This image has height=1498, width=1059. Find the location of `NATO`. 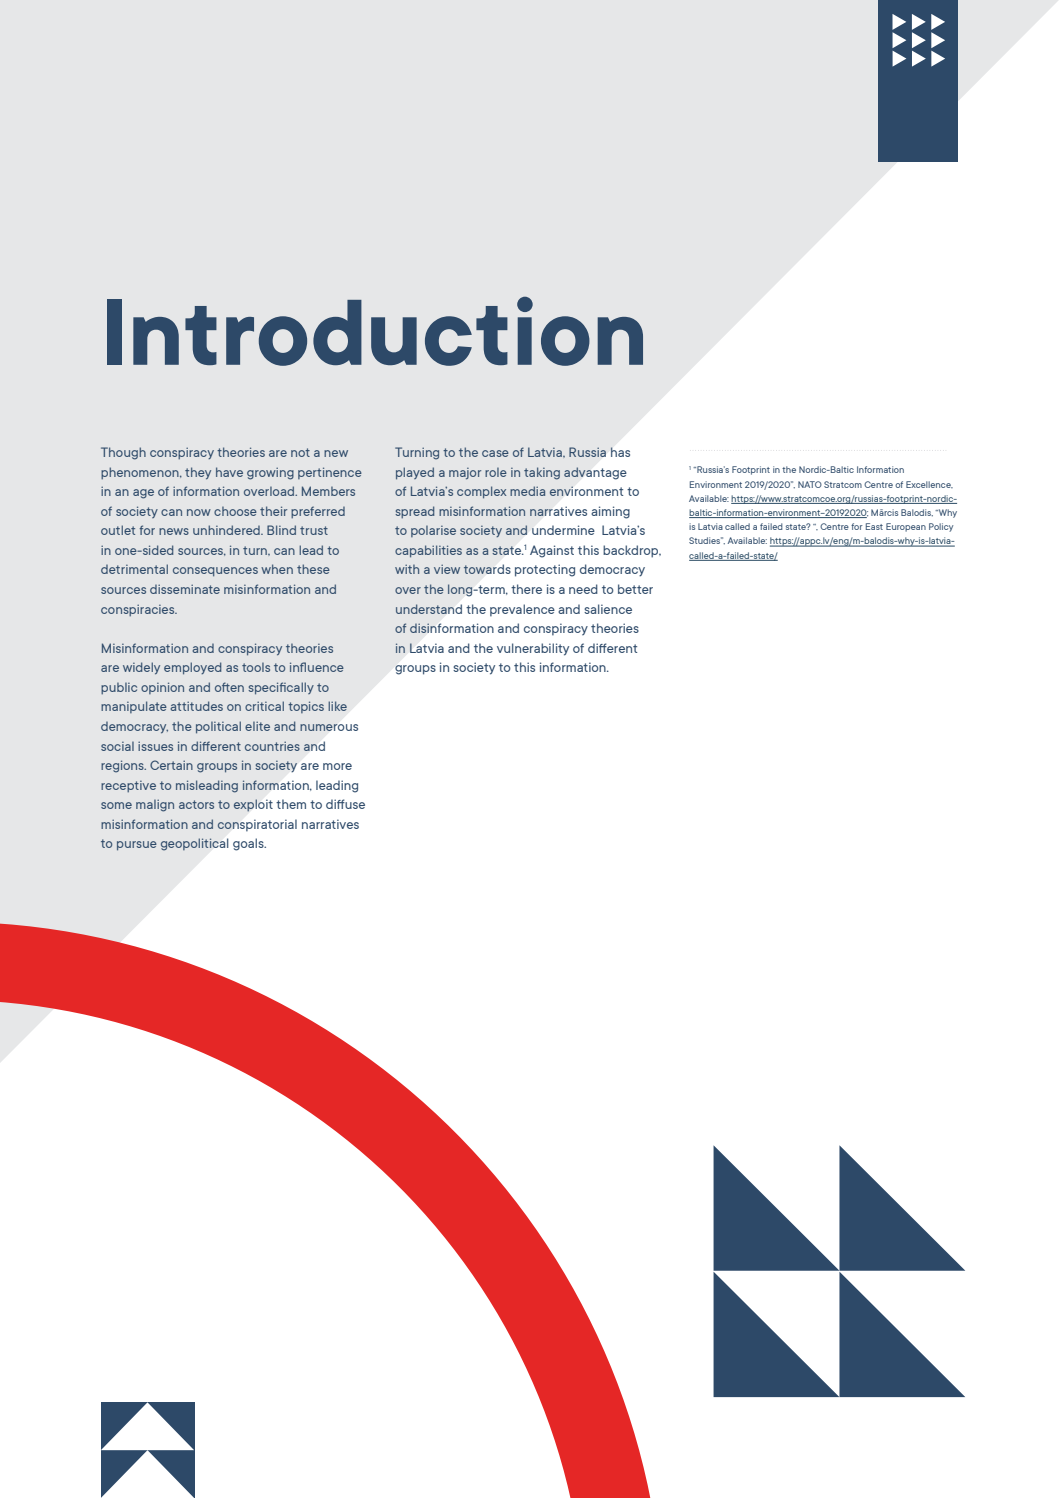

NATO is located at coordinates (810, 484).
